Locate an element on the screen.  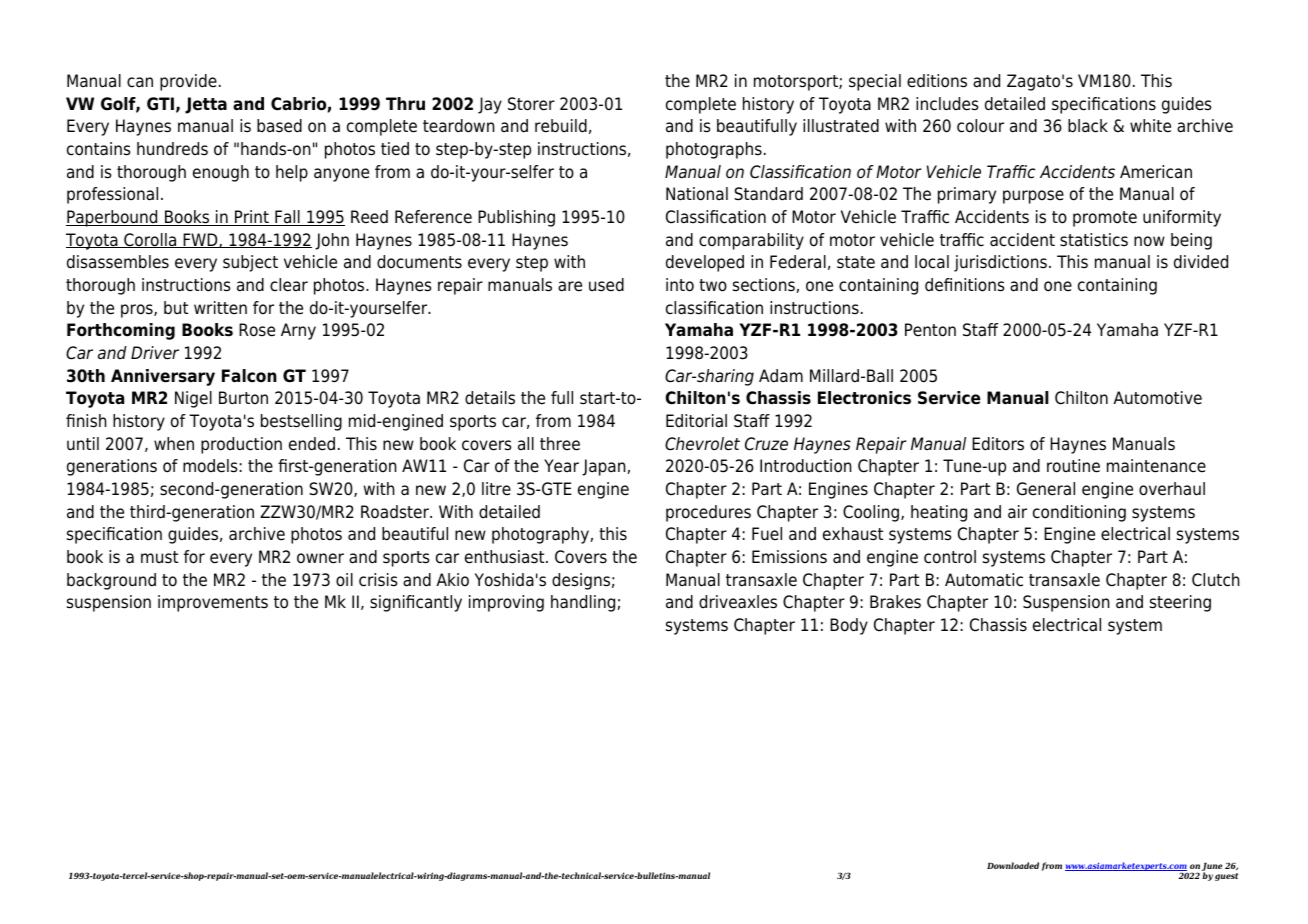
Jetta is located at coordinates (206, 105).
